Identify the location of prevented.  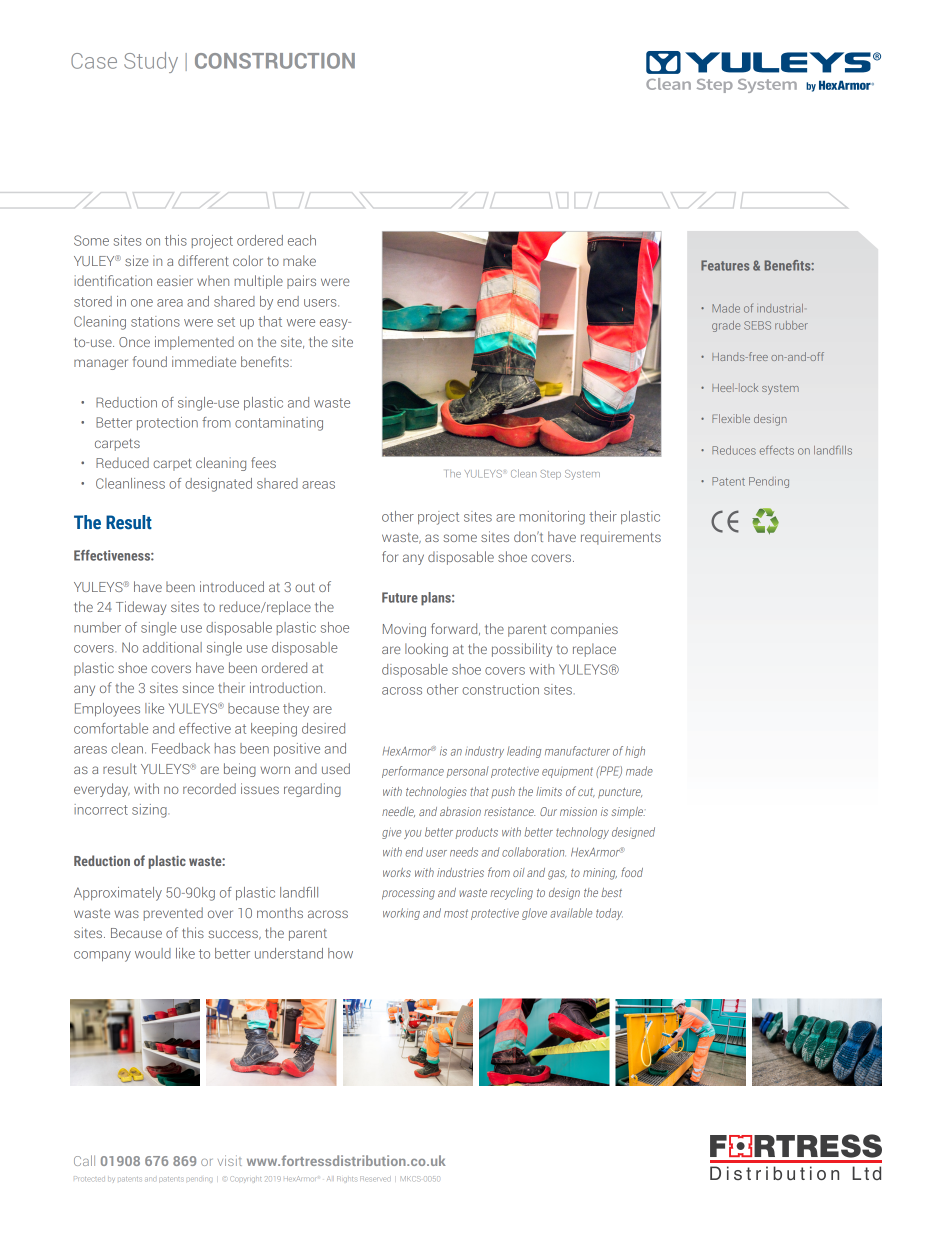
(173, 914).
